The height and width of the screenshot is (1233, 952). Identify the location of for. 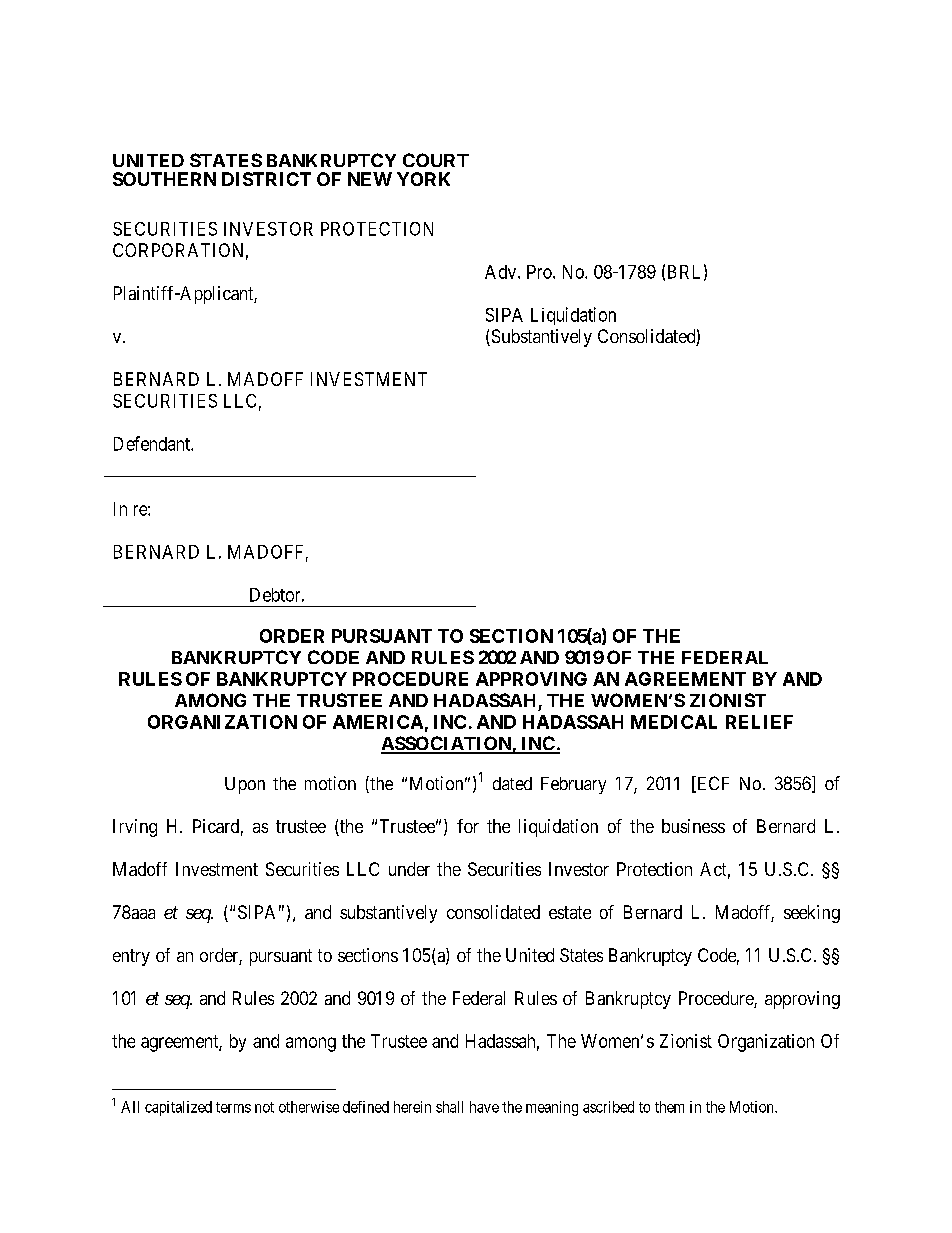
(468, 826).
